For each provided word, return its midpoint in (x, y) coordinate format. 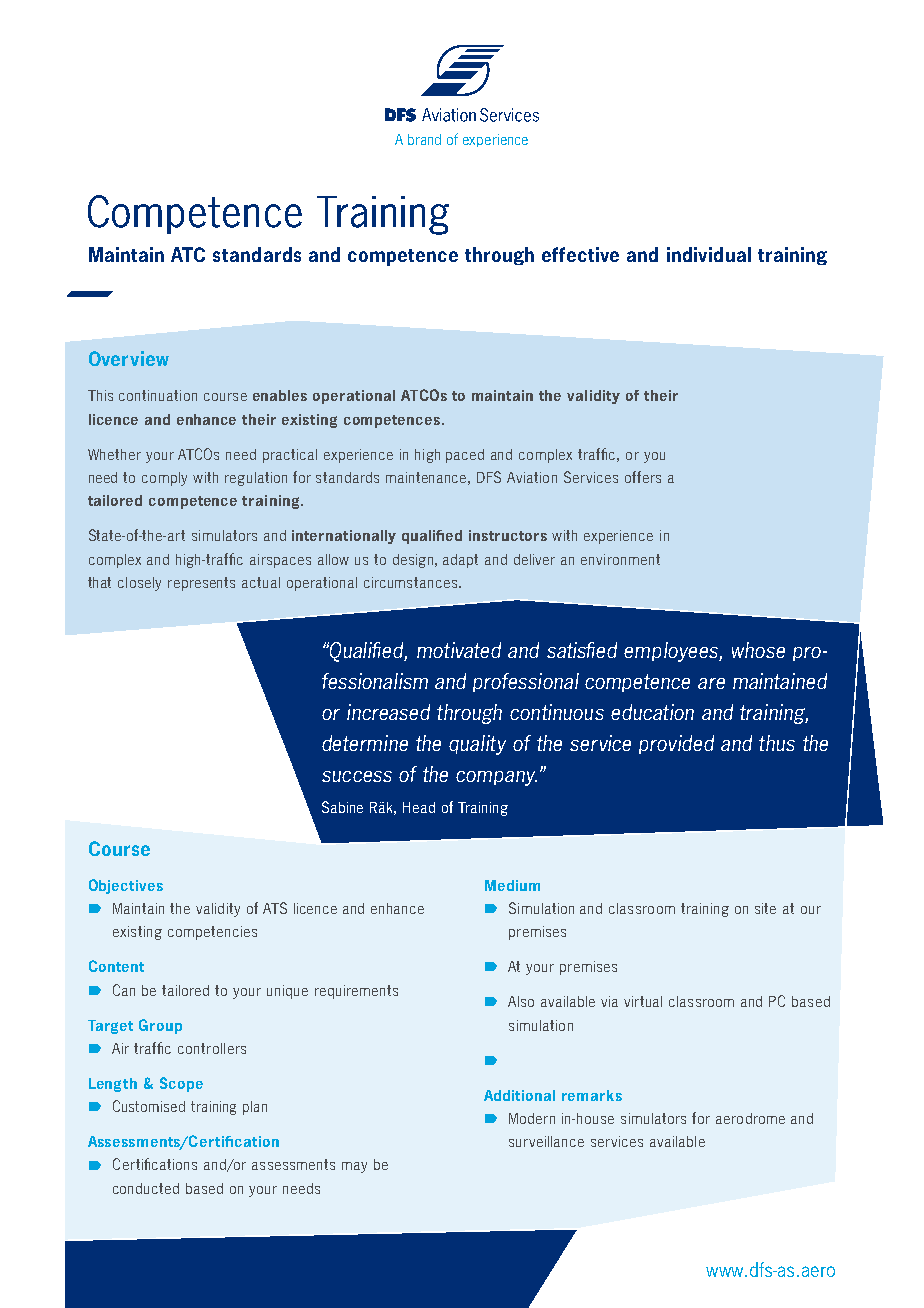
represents (201, 584)
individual (709, 254)
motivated (459, 650)
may (354, 1167)
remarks (592, 1095)
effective (580, 254)
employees (672, 652)
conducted (146, 1188)
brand (424, 139)
